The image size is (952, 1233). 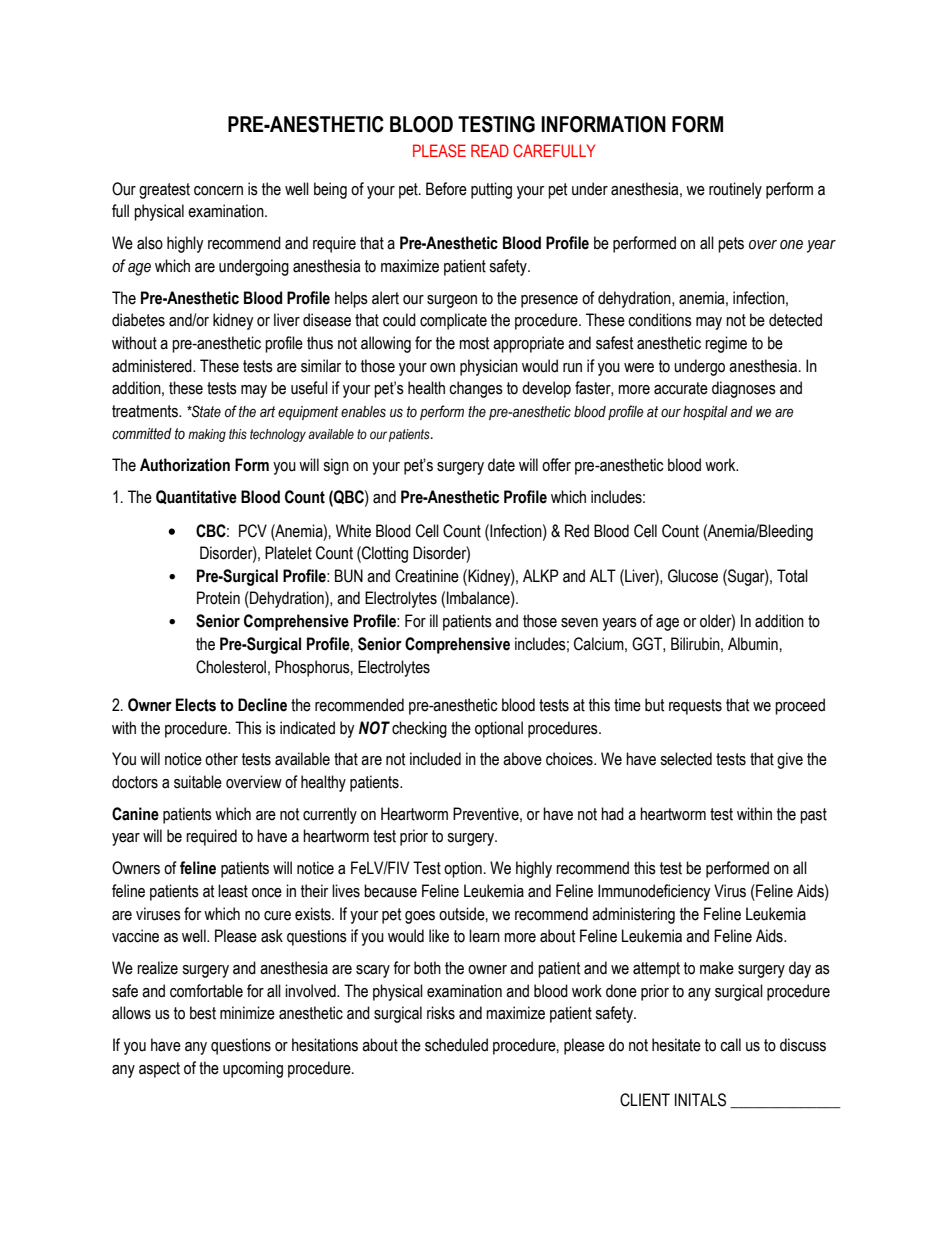 What do you see at coordinates (153, 366) in the page?
I see `administered` at bounding box center [153, 366].
